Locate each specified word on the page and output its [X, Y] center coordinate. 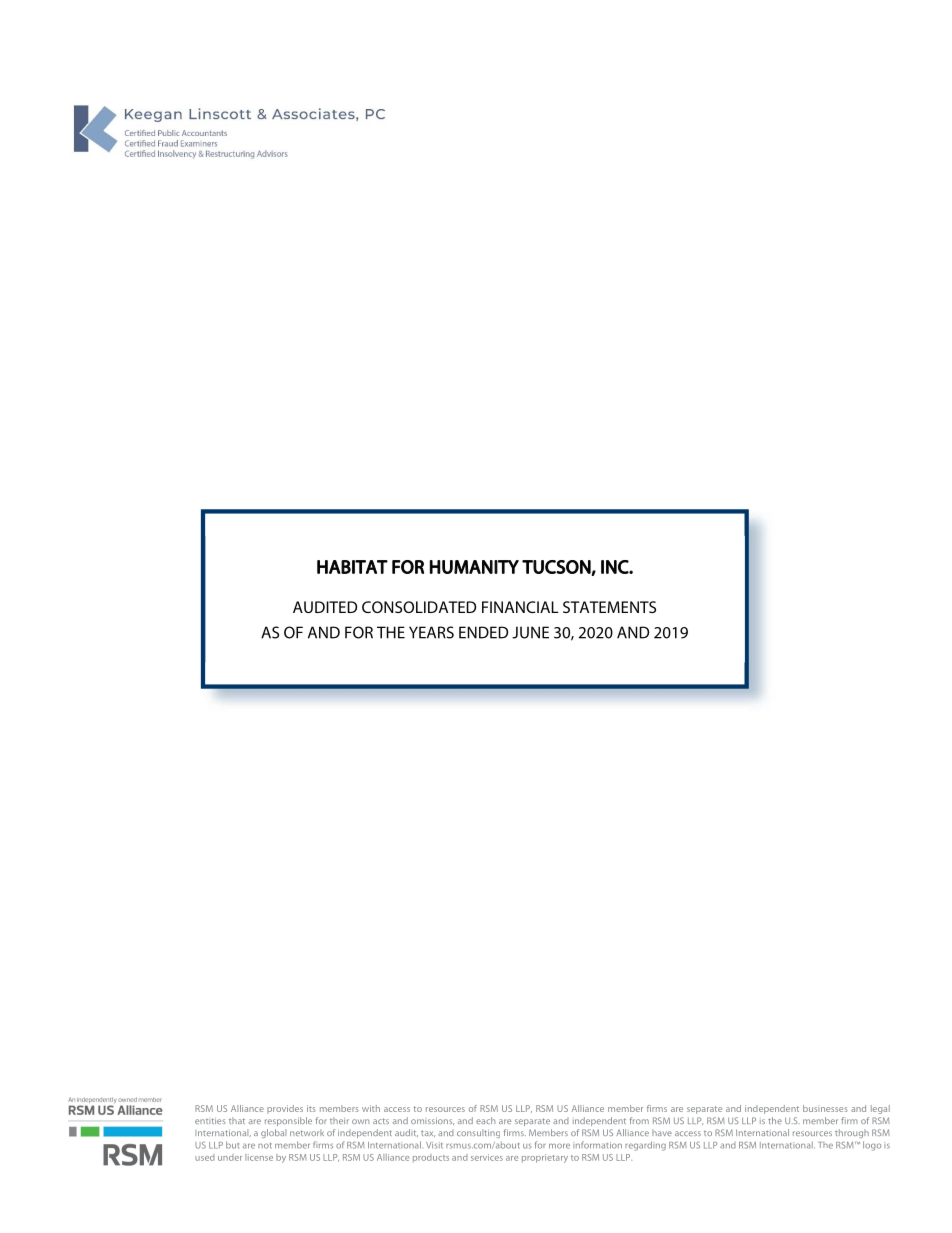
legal [880, 1109]
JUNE [530, 632]
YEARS [431, 632]
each [485, 1120]
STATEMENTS [609, 607]
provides [285, 1109]
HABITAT [352, 567]
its [311, 1108]
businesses [825, 1108]
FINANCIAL [520, 607]
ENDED [483, 632]
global [273, 1133]
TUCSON [557, 568]
